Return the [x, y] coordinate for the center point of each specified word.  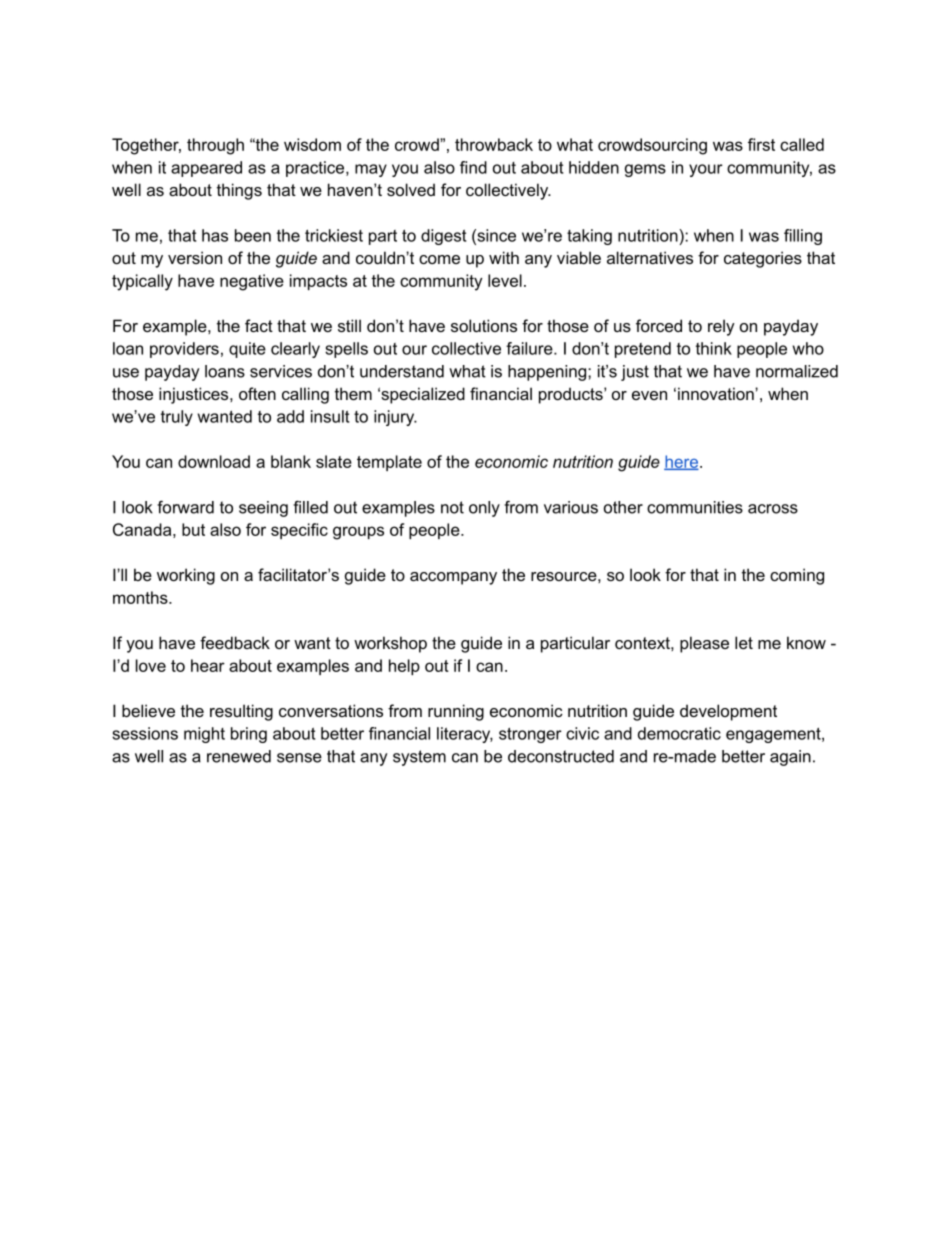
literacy [465, 735]
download [214, 461]
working [186, 576]
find [473, 167]
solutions [484, 325]
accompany [453, 578]
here [682, 462]
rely [721, 327]
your [706, 170]
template [389, 463]
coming [797, 576]
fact [259, 325]
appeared [206, 169]
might [204, 735]
